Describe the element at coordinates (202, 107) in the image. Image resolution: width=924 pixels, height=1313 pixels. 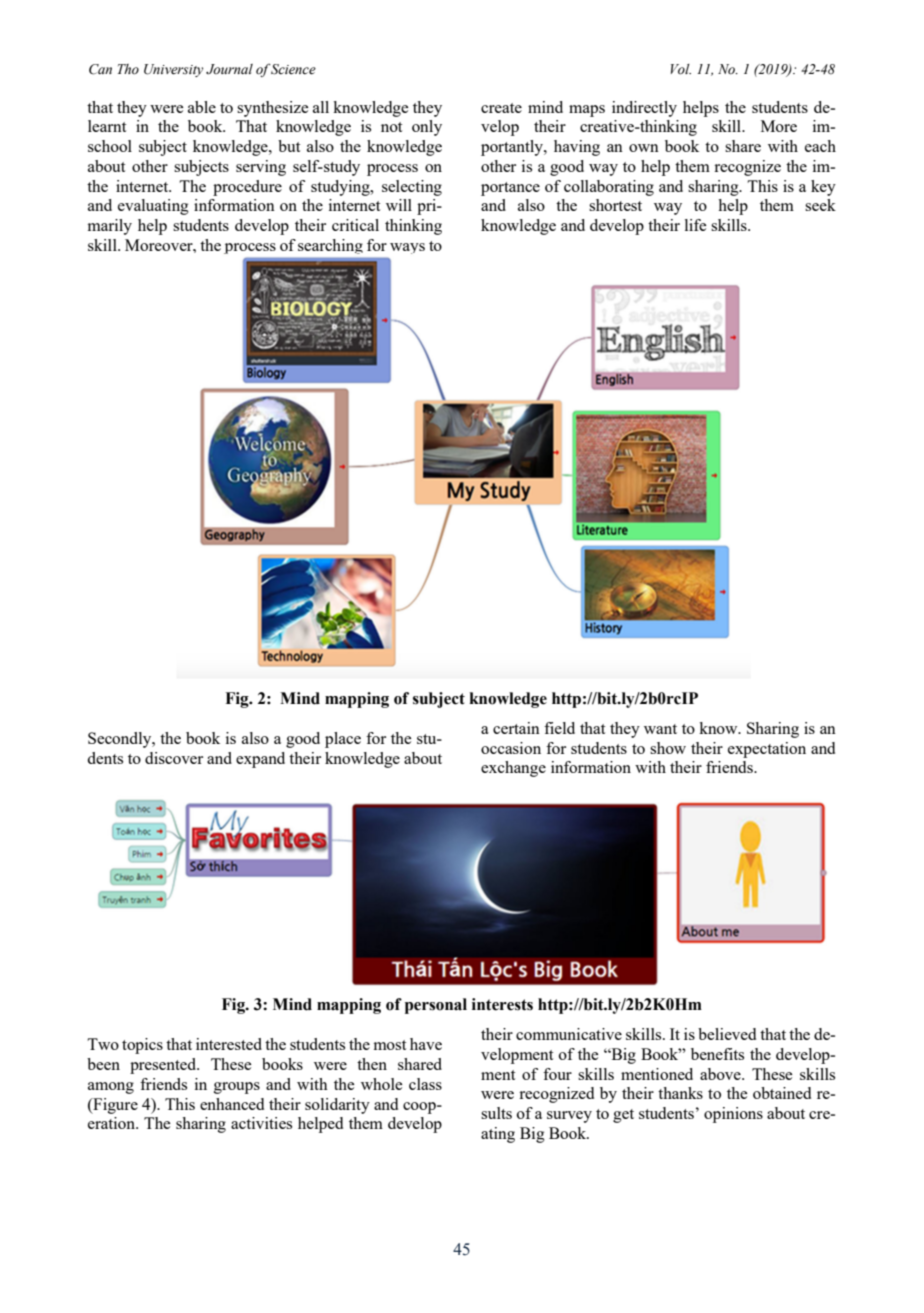
I see `able` at that location.
